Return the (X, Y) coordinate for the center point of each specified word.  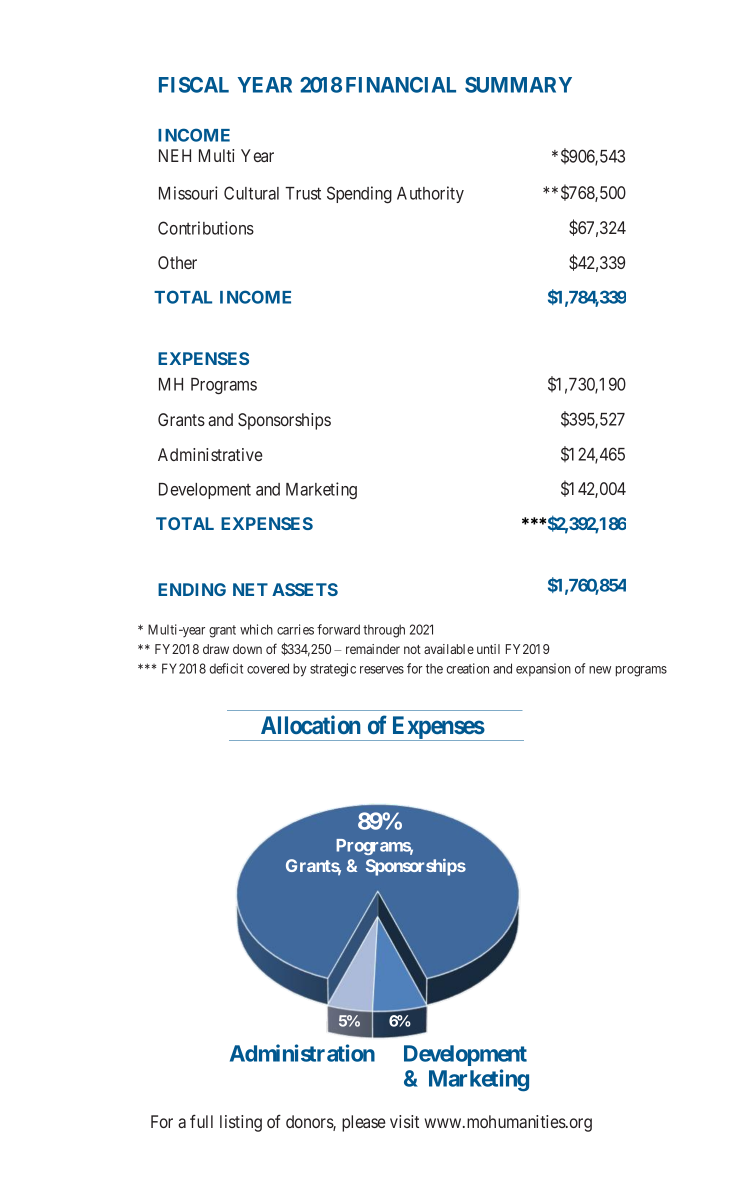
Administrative (210, 454)
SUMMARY (518, 85)
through (384, 631)
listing (241, 1123)
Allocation (310, 724)
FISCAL (194, 85)
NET (250, 589)
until (488, 649)
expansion (543, 669)
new (600, 670)
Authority (430, 194)
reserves (382, 670)
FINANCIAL (401, 85)
